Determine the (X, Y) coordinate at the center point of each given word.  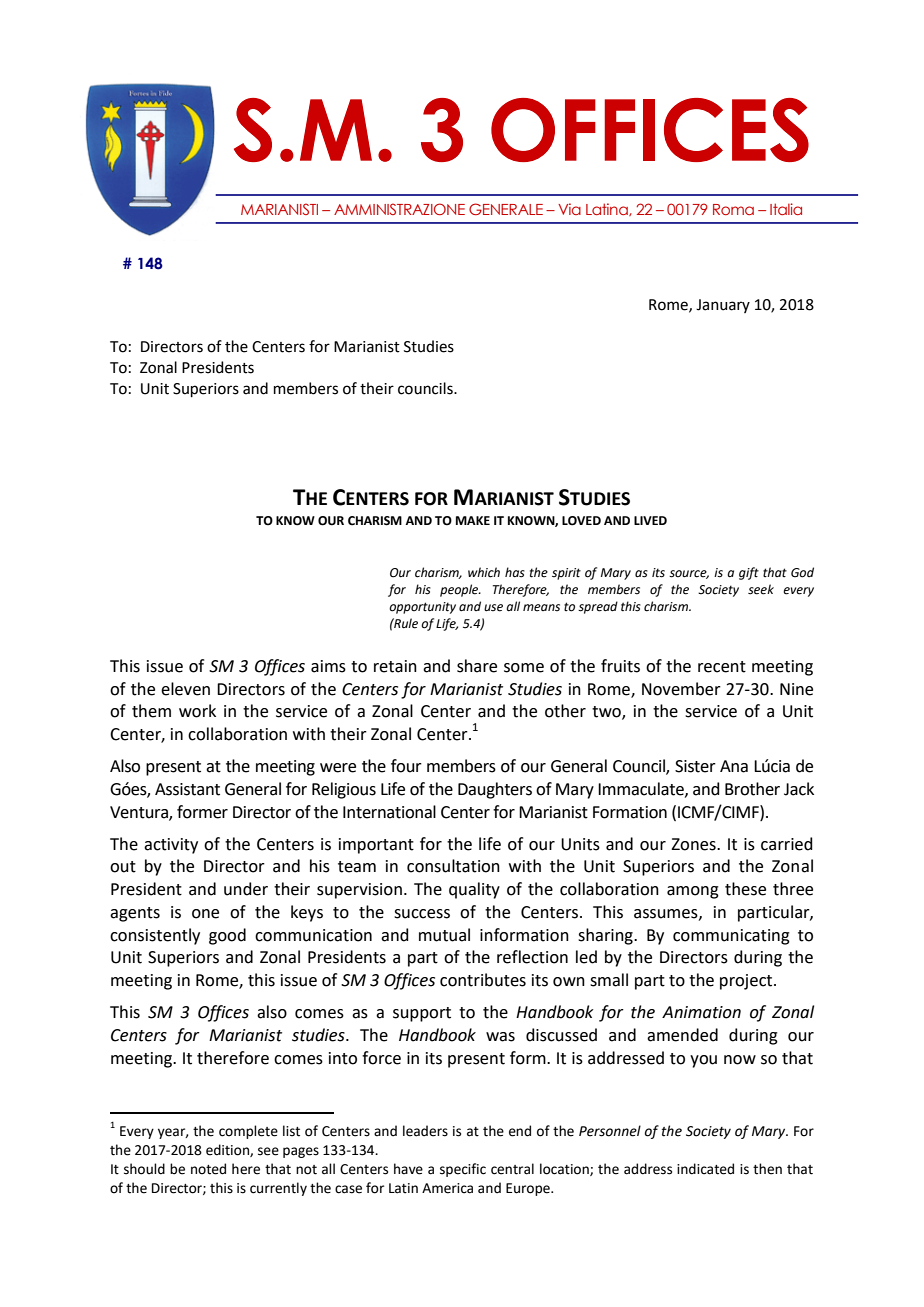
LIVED (650, 520)
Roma (733, 209)
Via (569, 209)
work (197, 711)
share (477, 666)
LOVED (581, 521)
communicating (731, 937)
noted (208, 1169)
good (227, 936)
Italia (786, 209)
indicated (705, 1169)
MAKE (473, 520)
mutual (444, 935)
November (681, 689)
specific (463, 1170)
